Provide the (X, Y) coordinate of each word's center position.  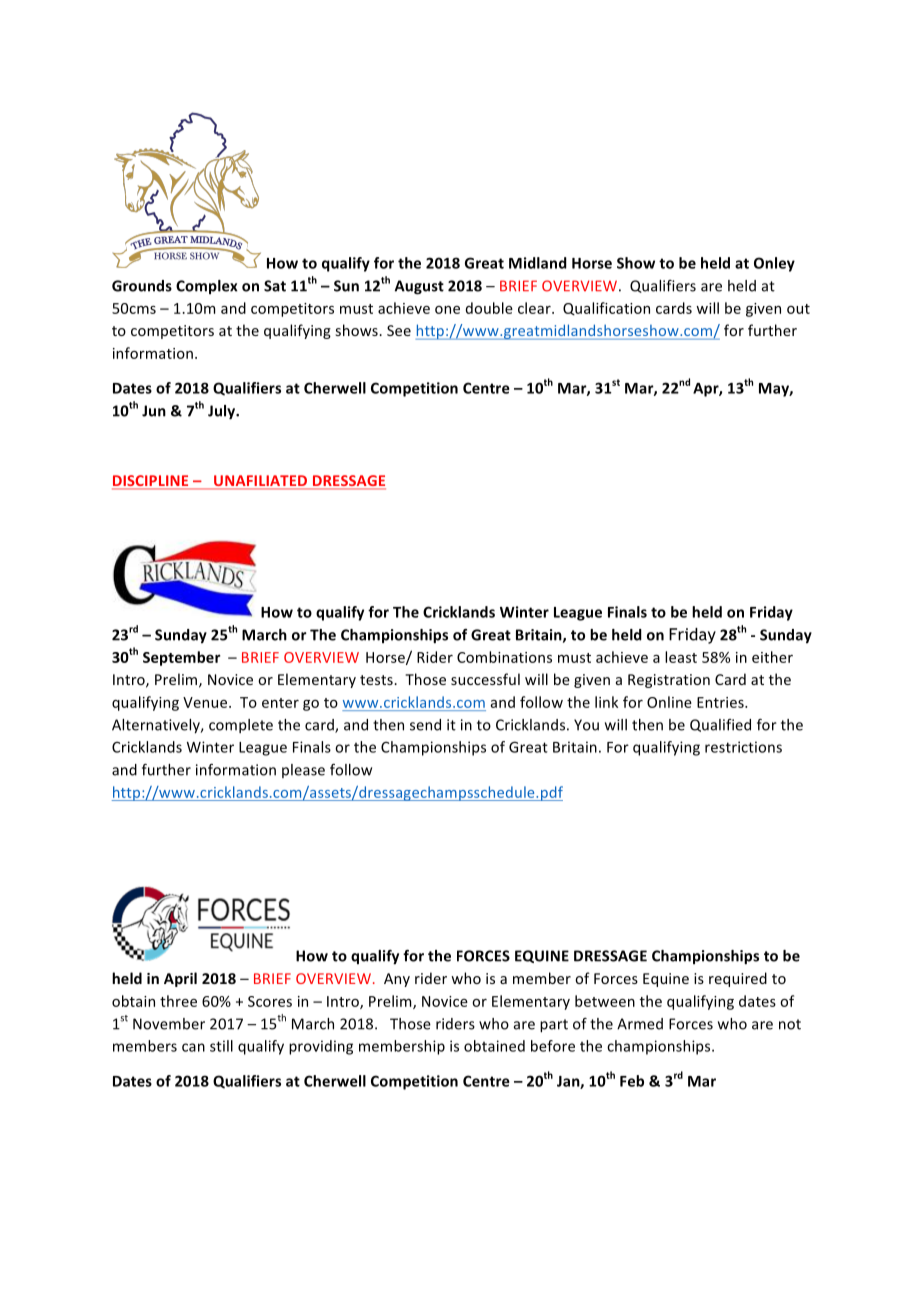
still (221, 1046)
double (489, 308)
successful (485, 679)
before (553, 1046)
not (790, 1024)
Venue (206, 702)
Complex (207, 287)
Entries (721, 702)
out (798, 309)
